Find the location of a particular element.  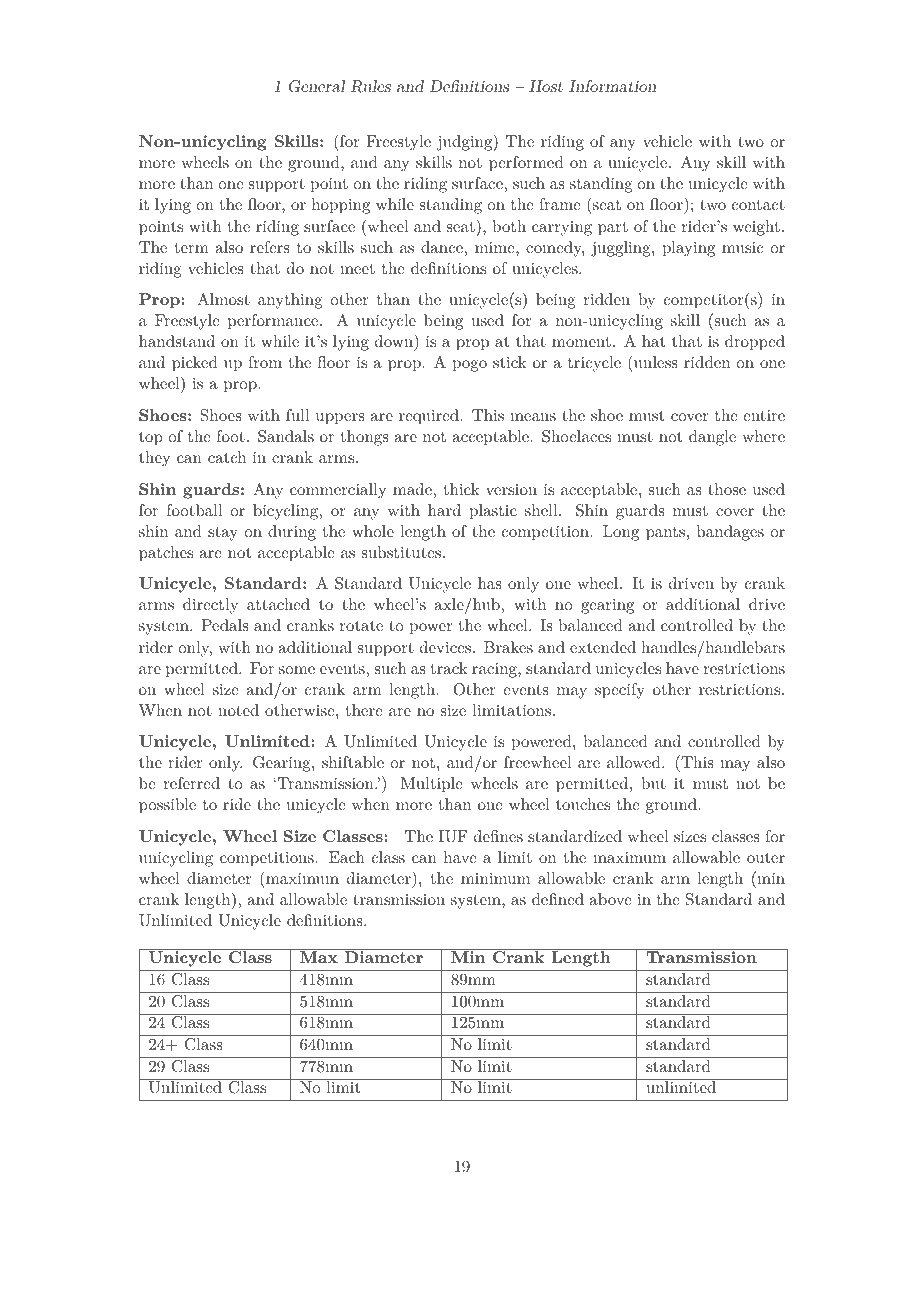

those is located at coordinates (727, 489).
